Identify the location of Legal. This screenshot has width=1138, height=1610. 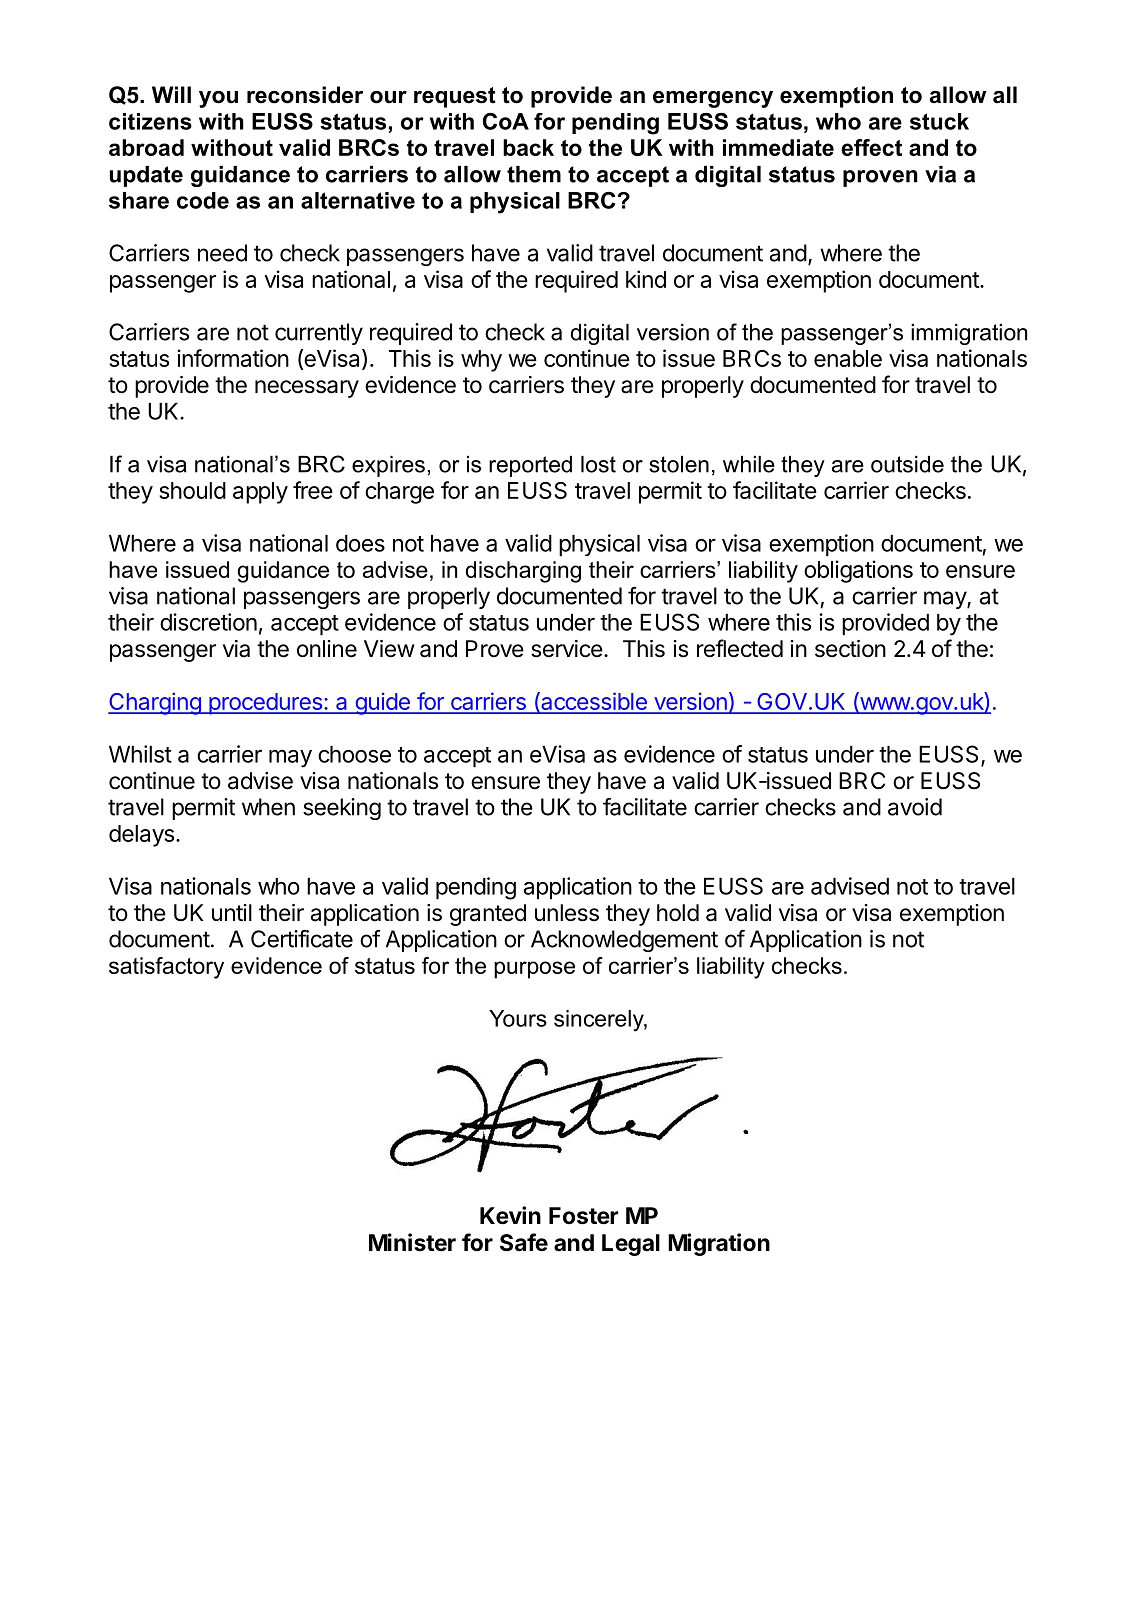
(631, 1245).
